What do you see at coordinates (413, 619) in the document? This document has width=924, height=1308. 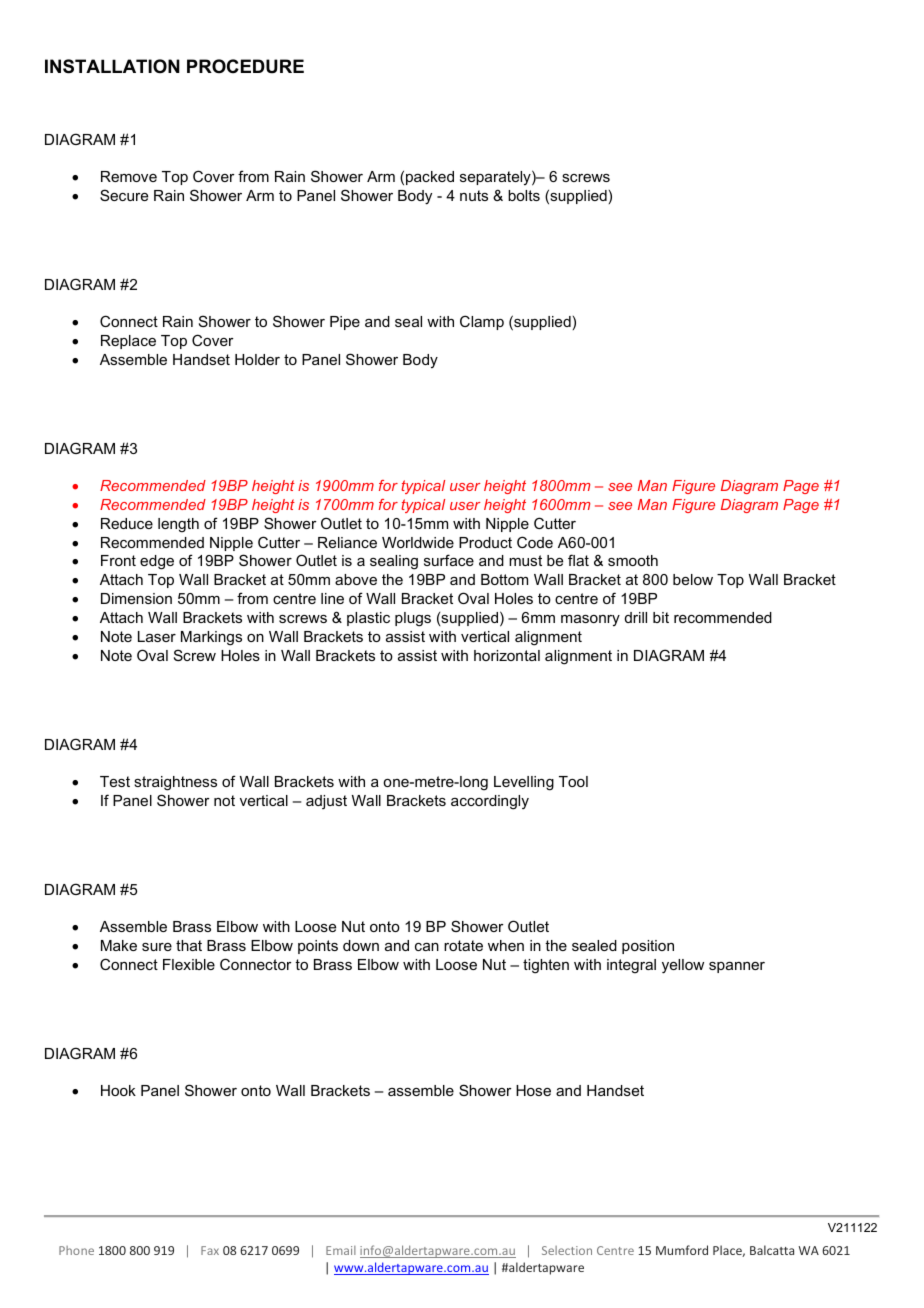 I see `plugs` at bounding box center [413, 619].
